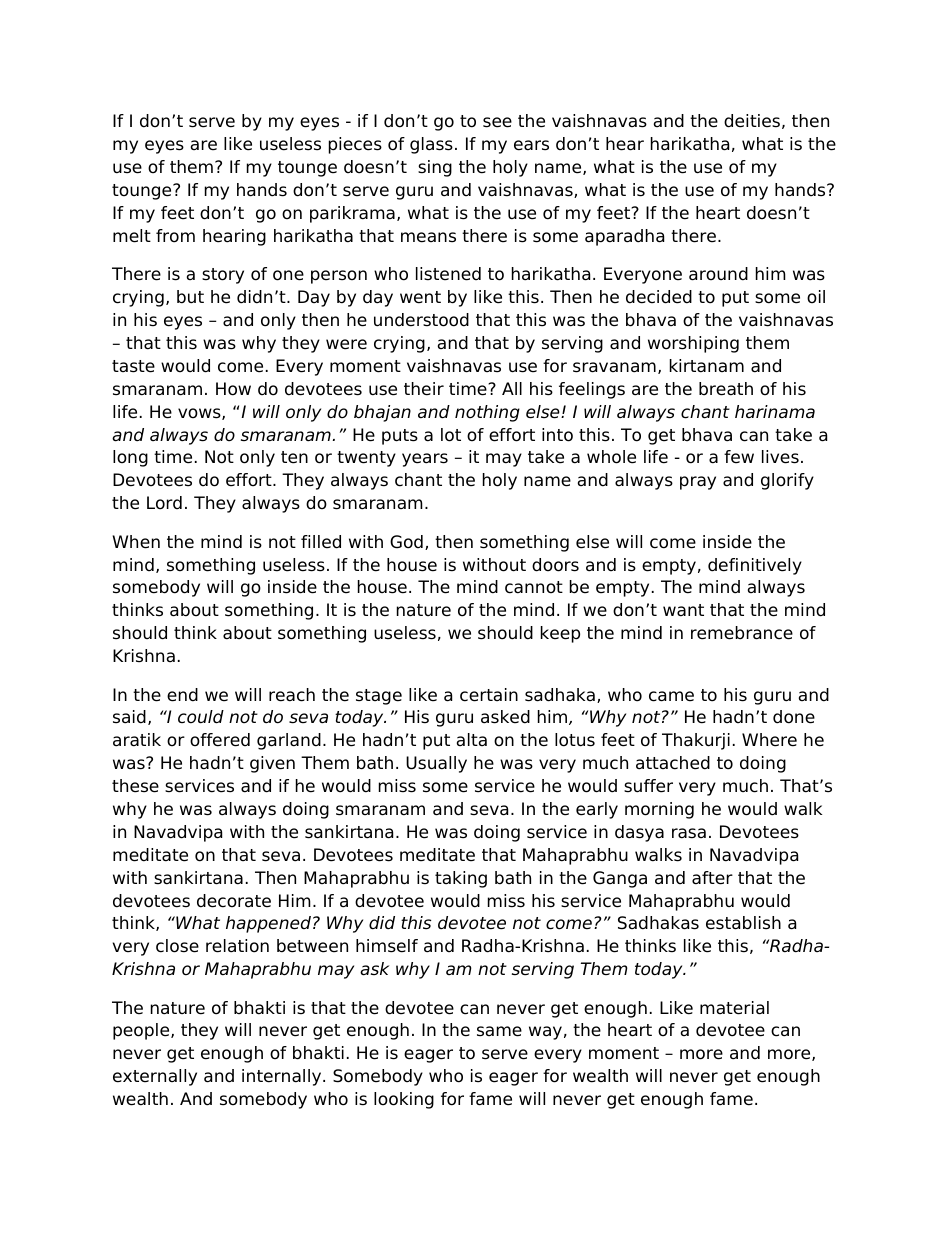 This image has width=952, height=1233. Describe the element at coordinates (175, 236) in the image. I see `from` at that location.
